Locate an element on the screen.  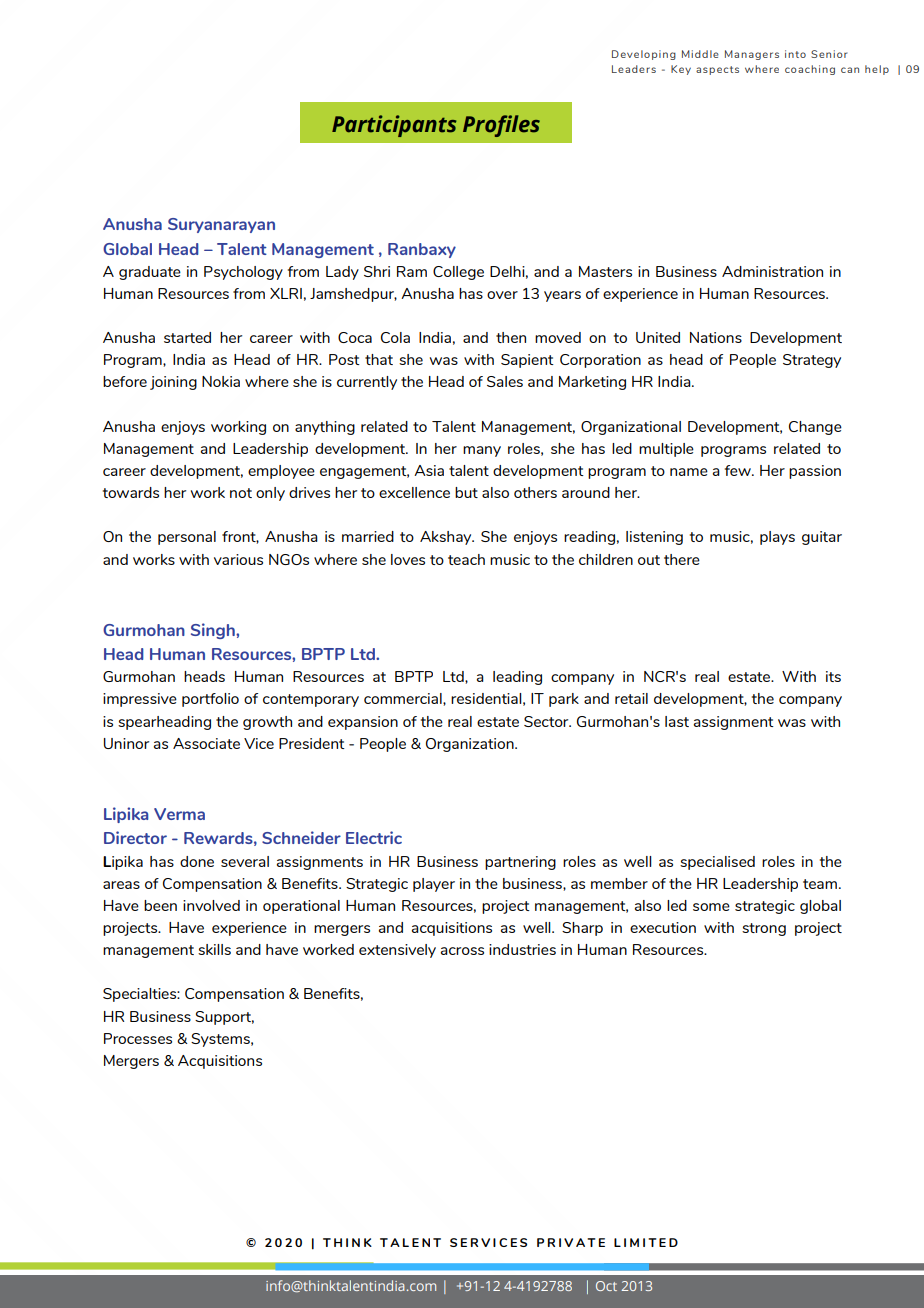
Processes is located at coordinates (138, 1038).
